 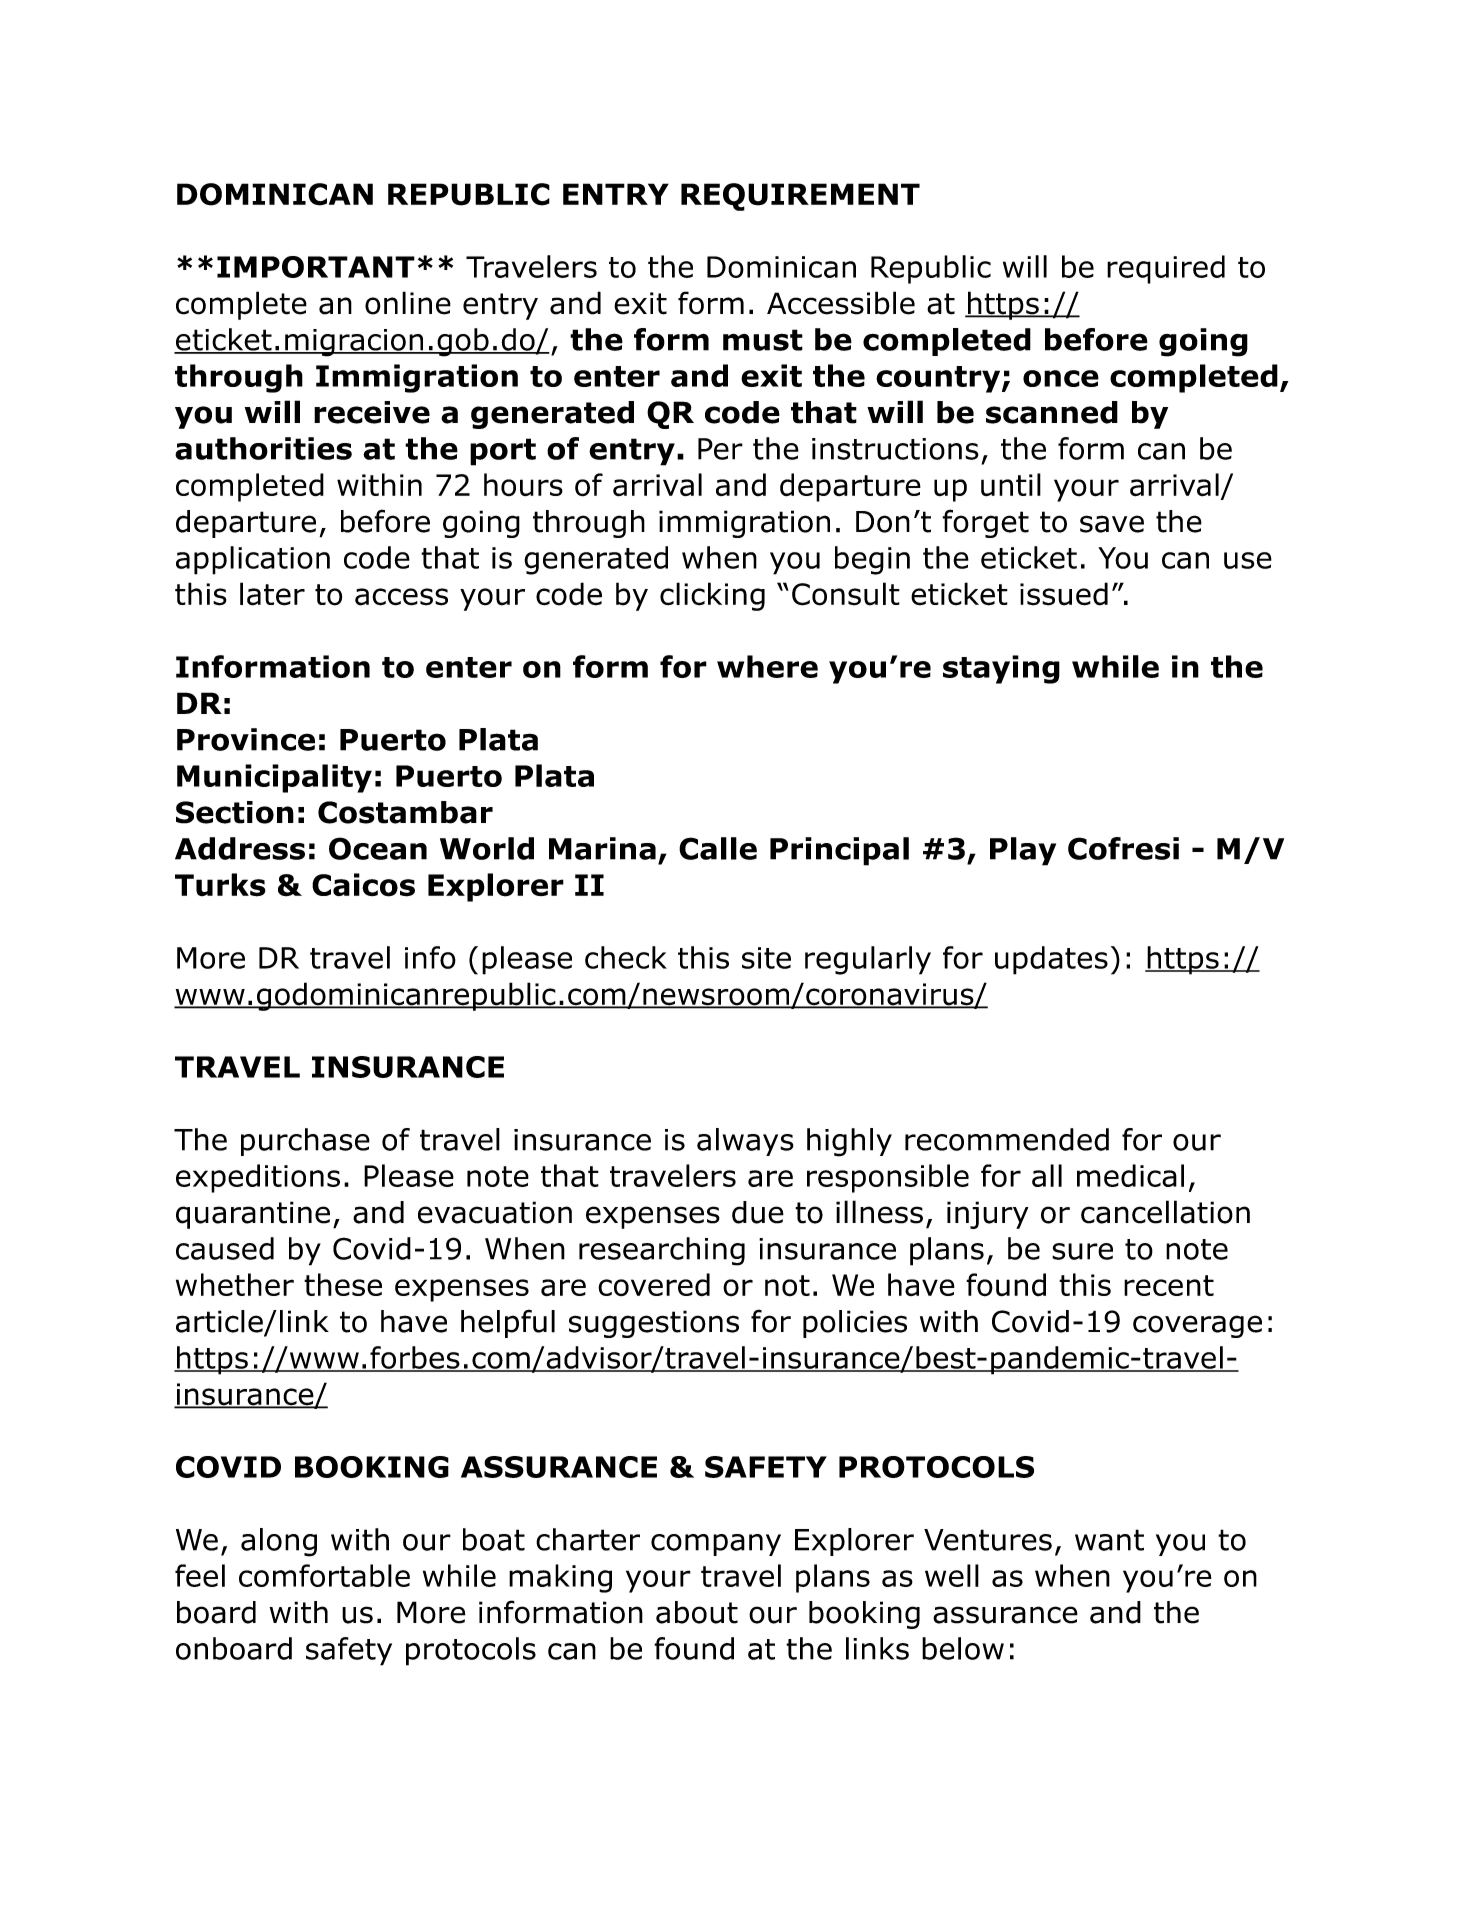 I want to click on updates, so click(x=1051, y=960).
